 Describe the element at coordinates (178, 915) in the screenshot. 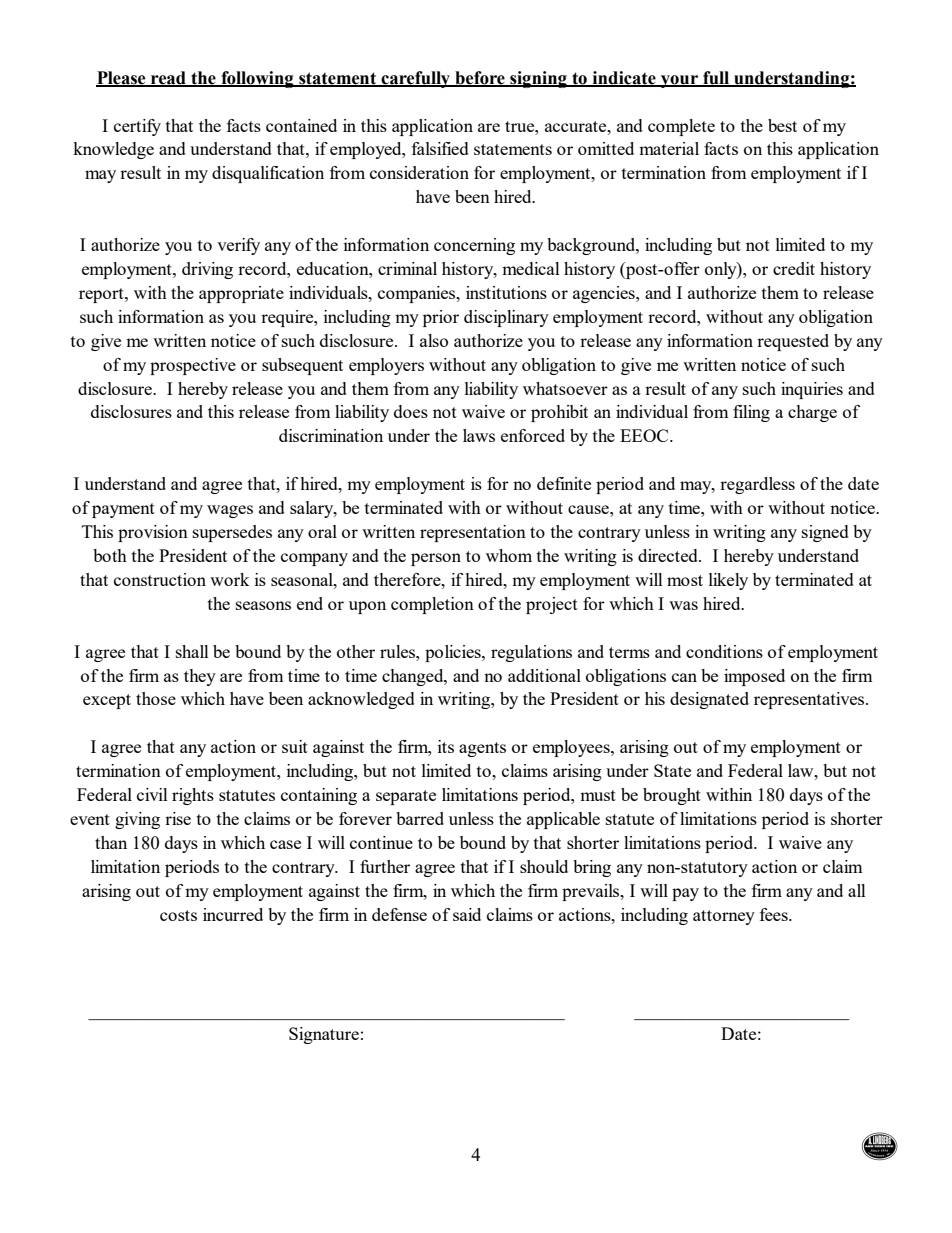

I see `costs` at that location.
